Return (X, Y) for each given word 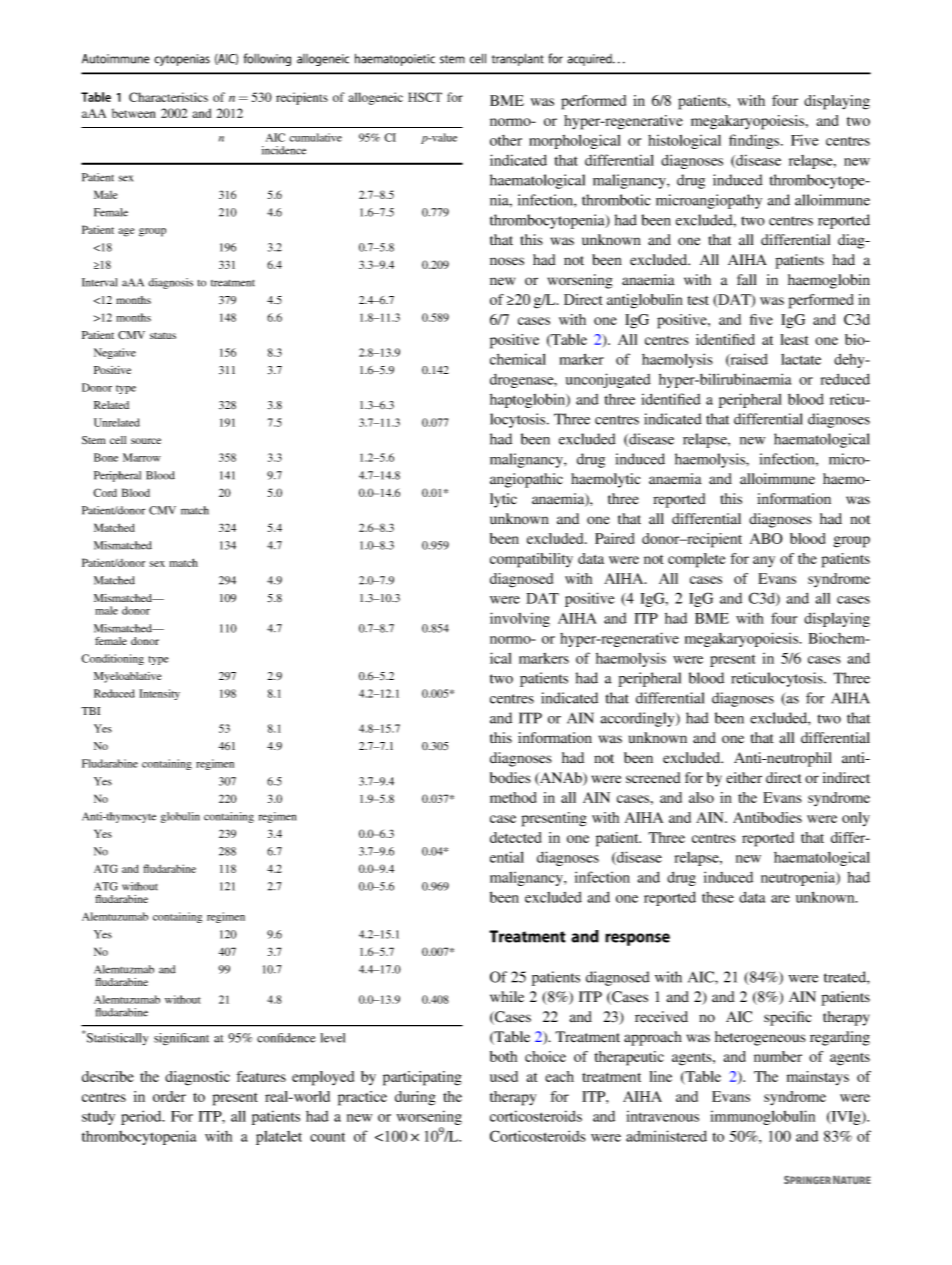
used (504, 1076)
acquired (590, 60)
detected (515, 837)
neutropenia (799, 878)
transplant (518, 59)
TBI (90, 711)
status (163, 335)
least (794, 339)
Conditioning (112, 659)
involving (520, 619)
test (698, 300)
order (169, 1096)
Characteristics (168, 97)
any (764, 562)
